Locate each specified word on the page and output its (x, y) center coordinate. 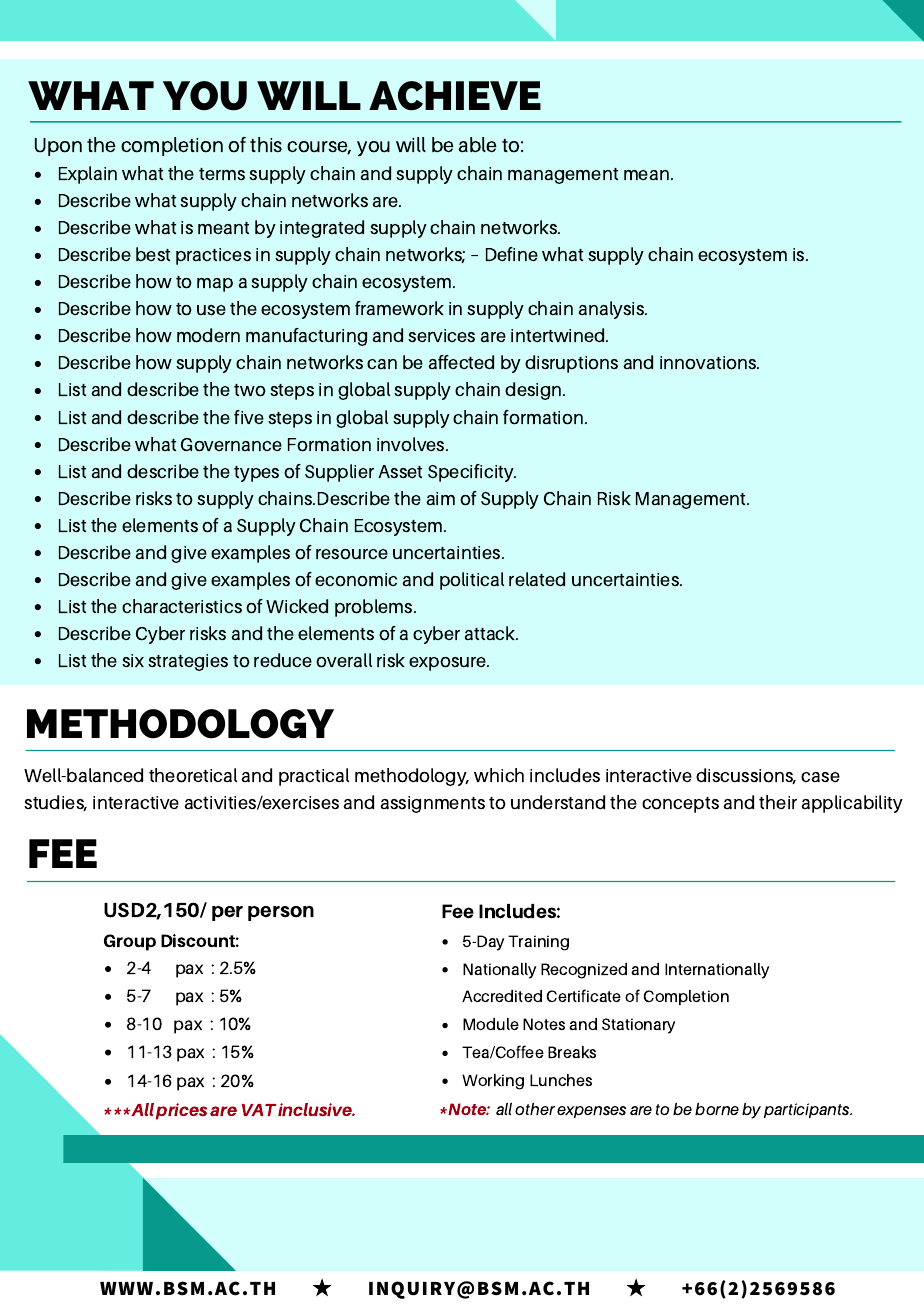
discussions (746, 776)
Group (130, 942)
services (441, 335)
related (537, 579)
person (281, 913)
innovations (709, 363)
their (778, 802)
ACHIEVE (455, 96)
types (256, 474)
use (211, 310)
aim (440, 498)
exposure (449, 664)
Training (538, 943)
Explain (88, 175)
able (477, 145)
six (133, 660)
